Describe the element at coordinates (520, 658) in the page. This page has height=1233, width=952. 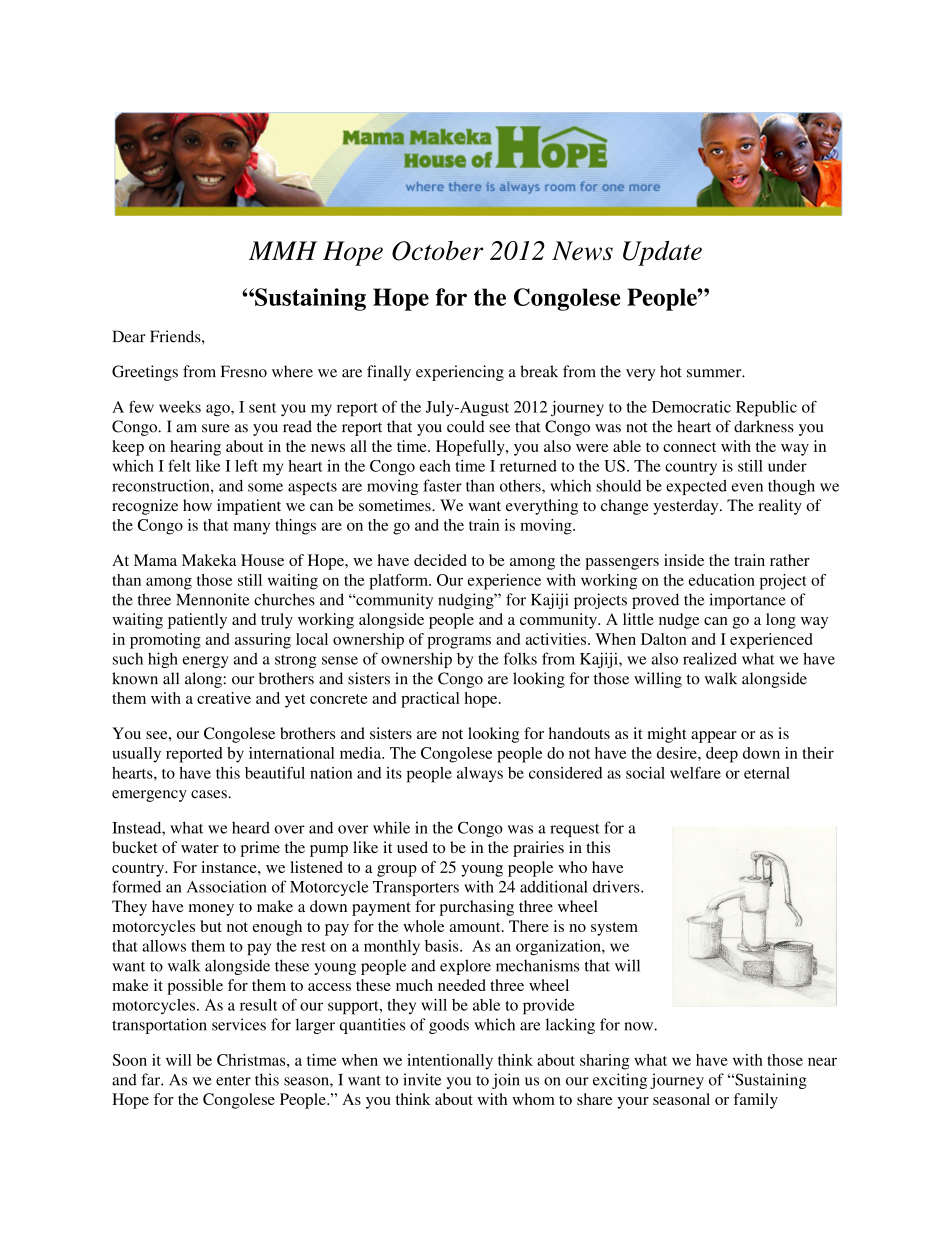
I see `folks` at that location.
